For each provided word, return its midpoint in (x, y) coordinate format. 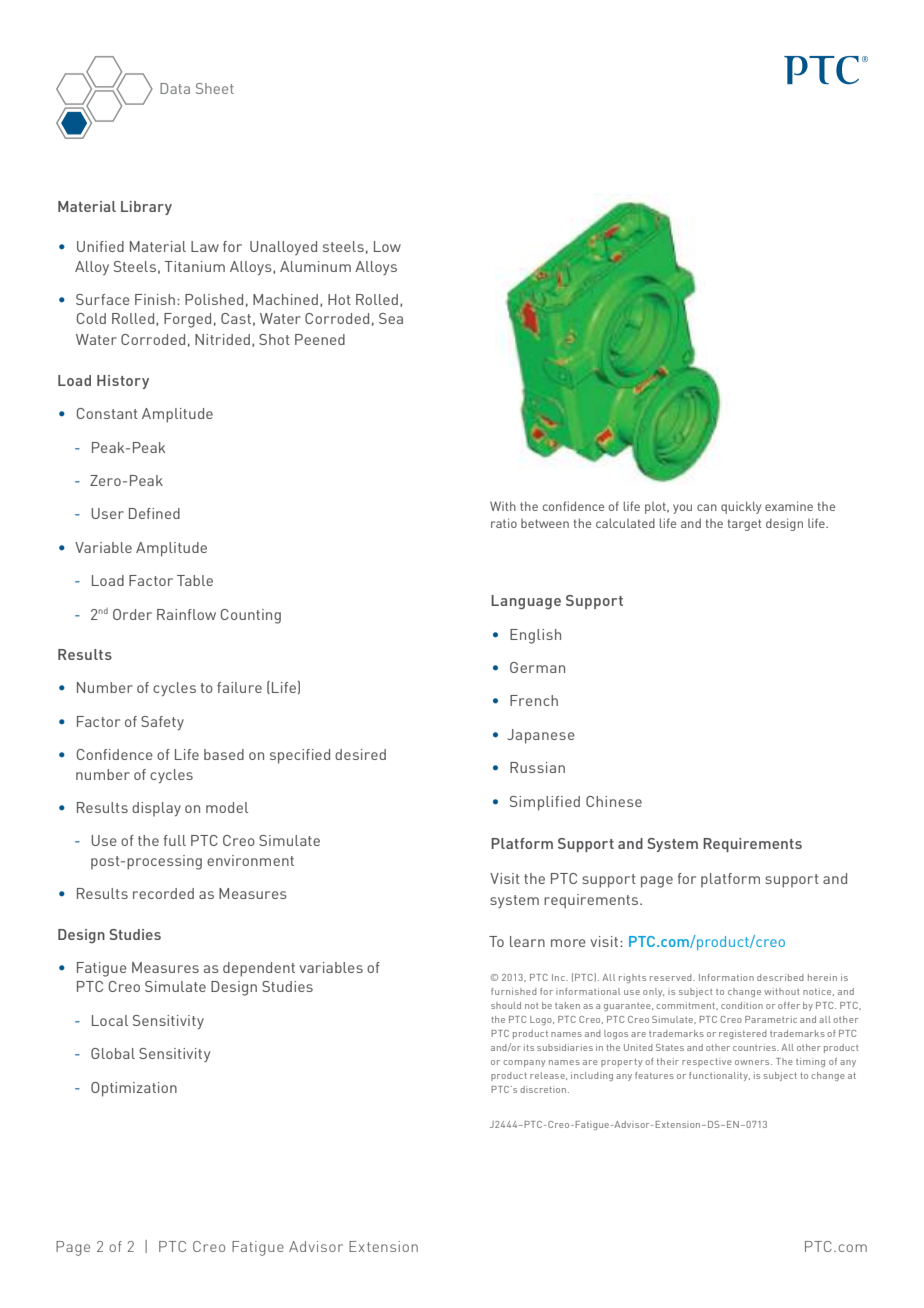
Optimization (134, 1089)
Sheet (215, 88)
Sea (391, 318)
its (529, 1047)
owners (753, 1062)
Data (175, 88)
